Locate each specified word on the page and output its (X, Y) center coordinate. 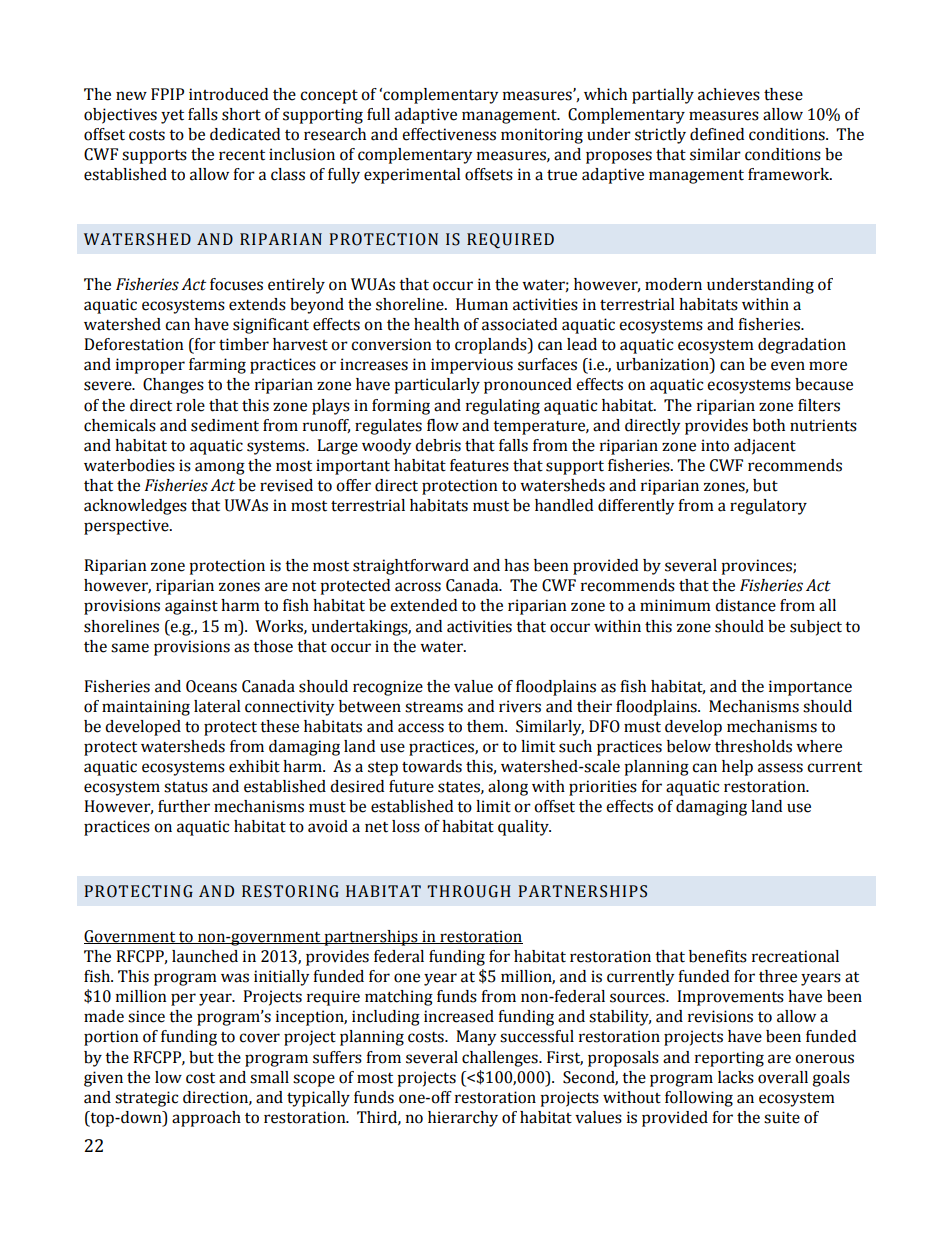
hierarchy (463, 1119)
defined (717, 134)
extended (423, 605)
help (737, 768)
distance (745, 605)
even (788, 366)
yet (172, 117)
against (191, 607)
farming (217, 366)
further (184, 806)
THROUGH (469, 891)
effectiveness (449, 134)
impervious (472, 366)
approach (206, 1119)
